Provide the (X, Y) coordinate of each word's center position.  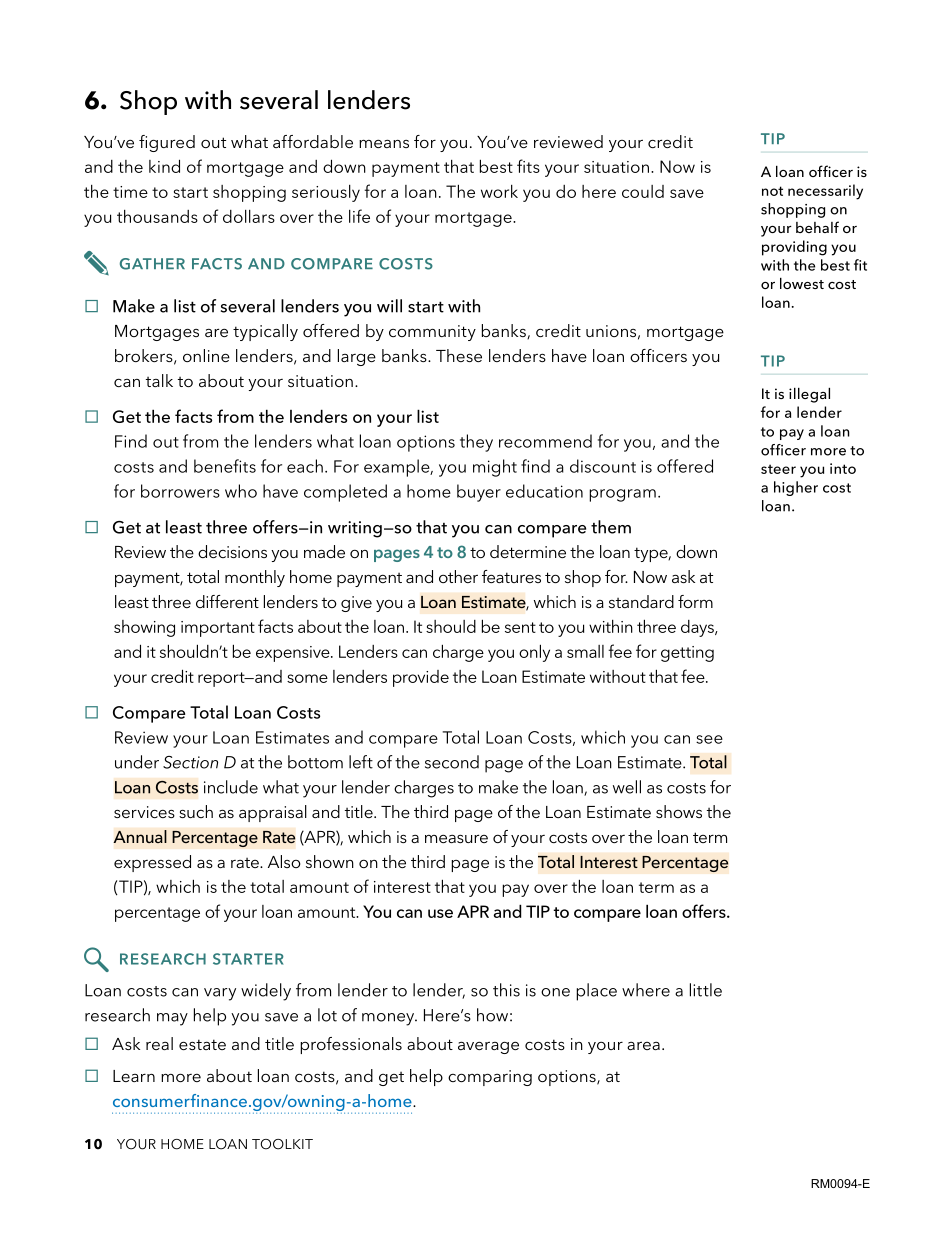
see (709, 739)
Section (190, 762)
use (440, 913)
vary (220, 994)
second (452, 762)
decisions (232, 551)
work (499, 191)
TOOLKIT (282, 1144)
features (511, 576)
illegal (809, 395)
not (772, 191)
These (459, 355)
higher (796, 488)
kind (164, 166)
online (206, 355)
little (706, 990)
